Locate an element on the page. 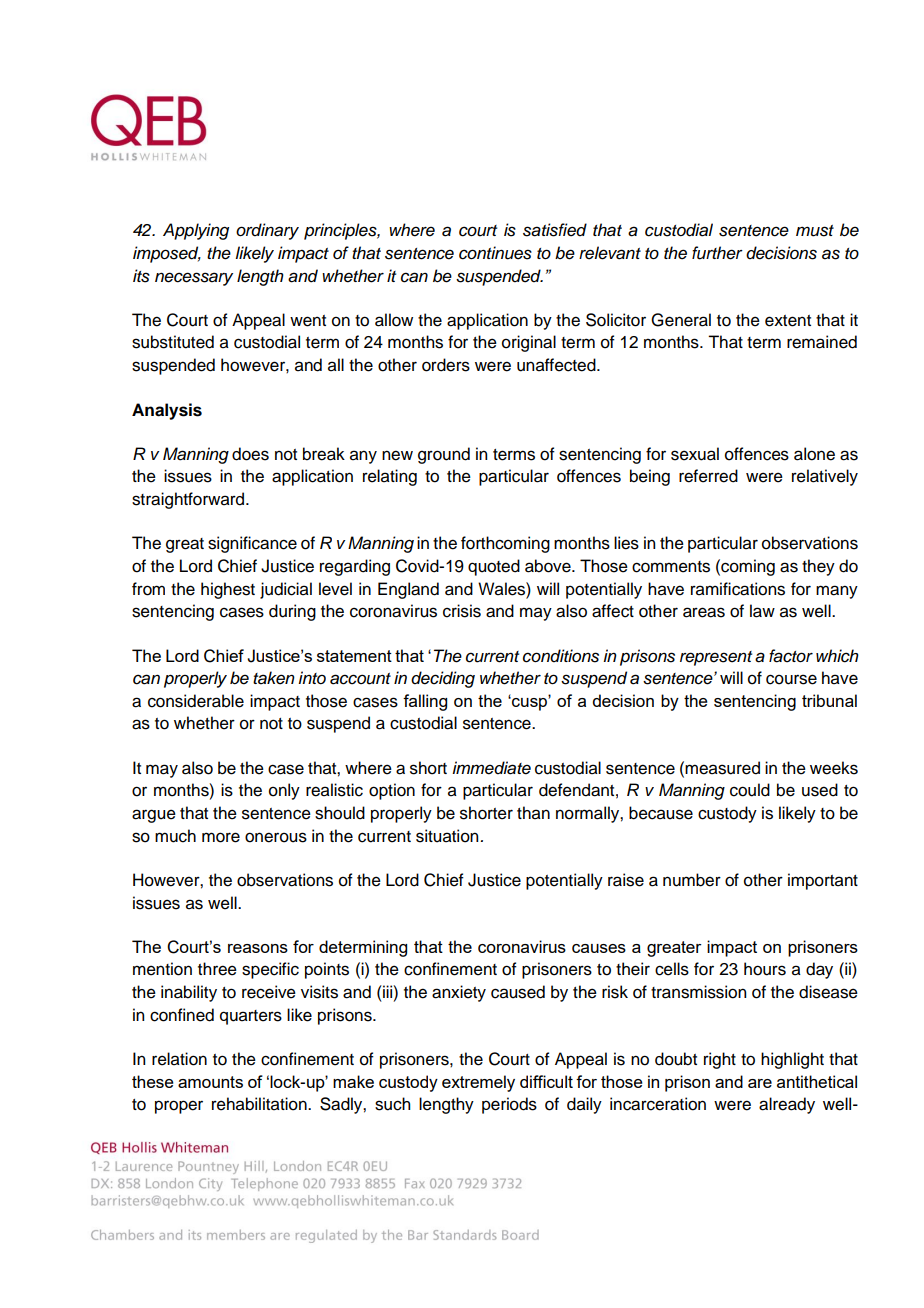  ramifications is located at coordinates (738, 589).
